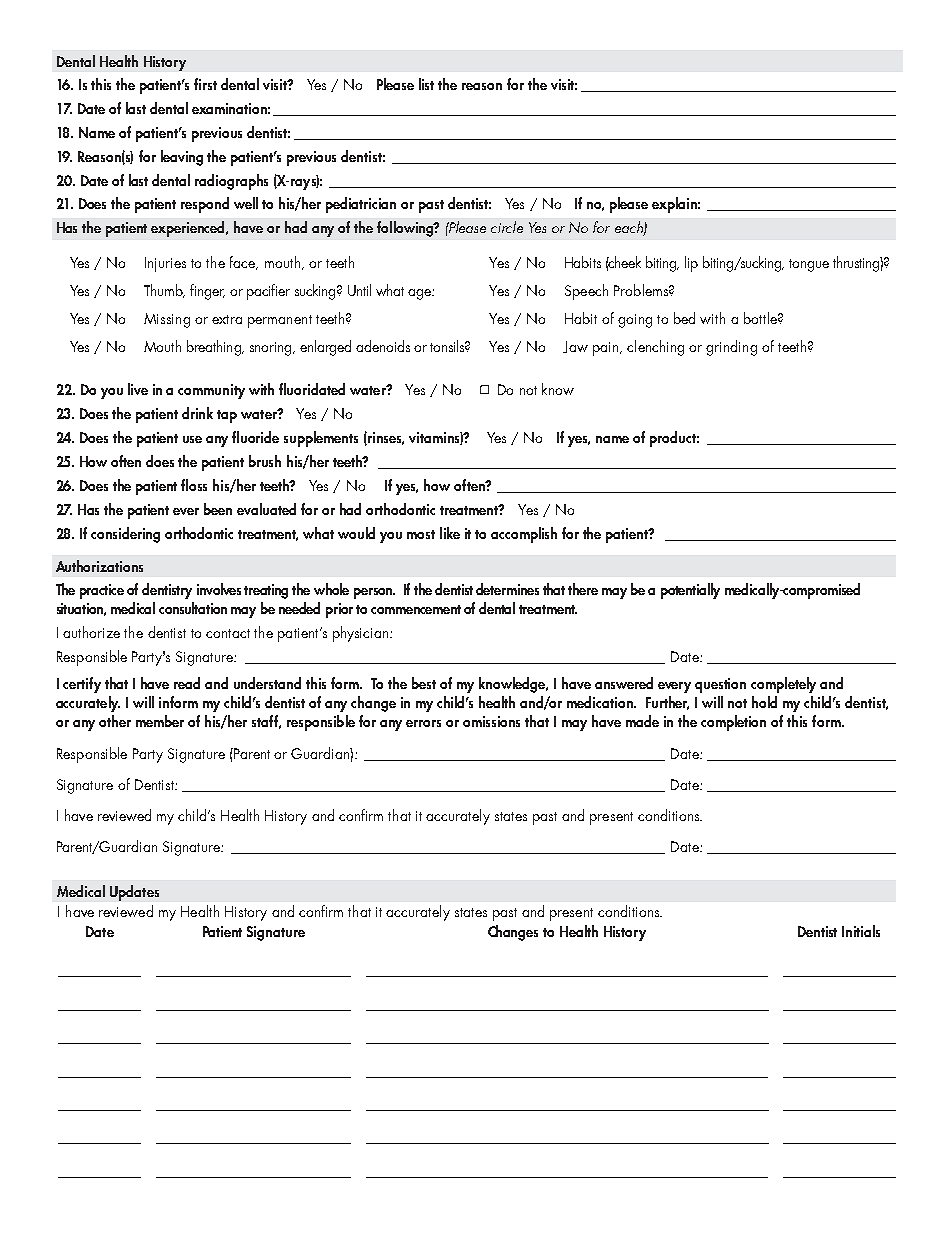  Describe the element at coordinates (783, 685) in the screenshot. I see `completely` at that location.
